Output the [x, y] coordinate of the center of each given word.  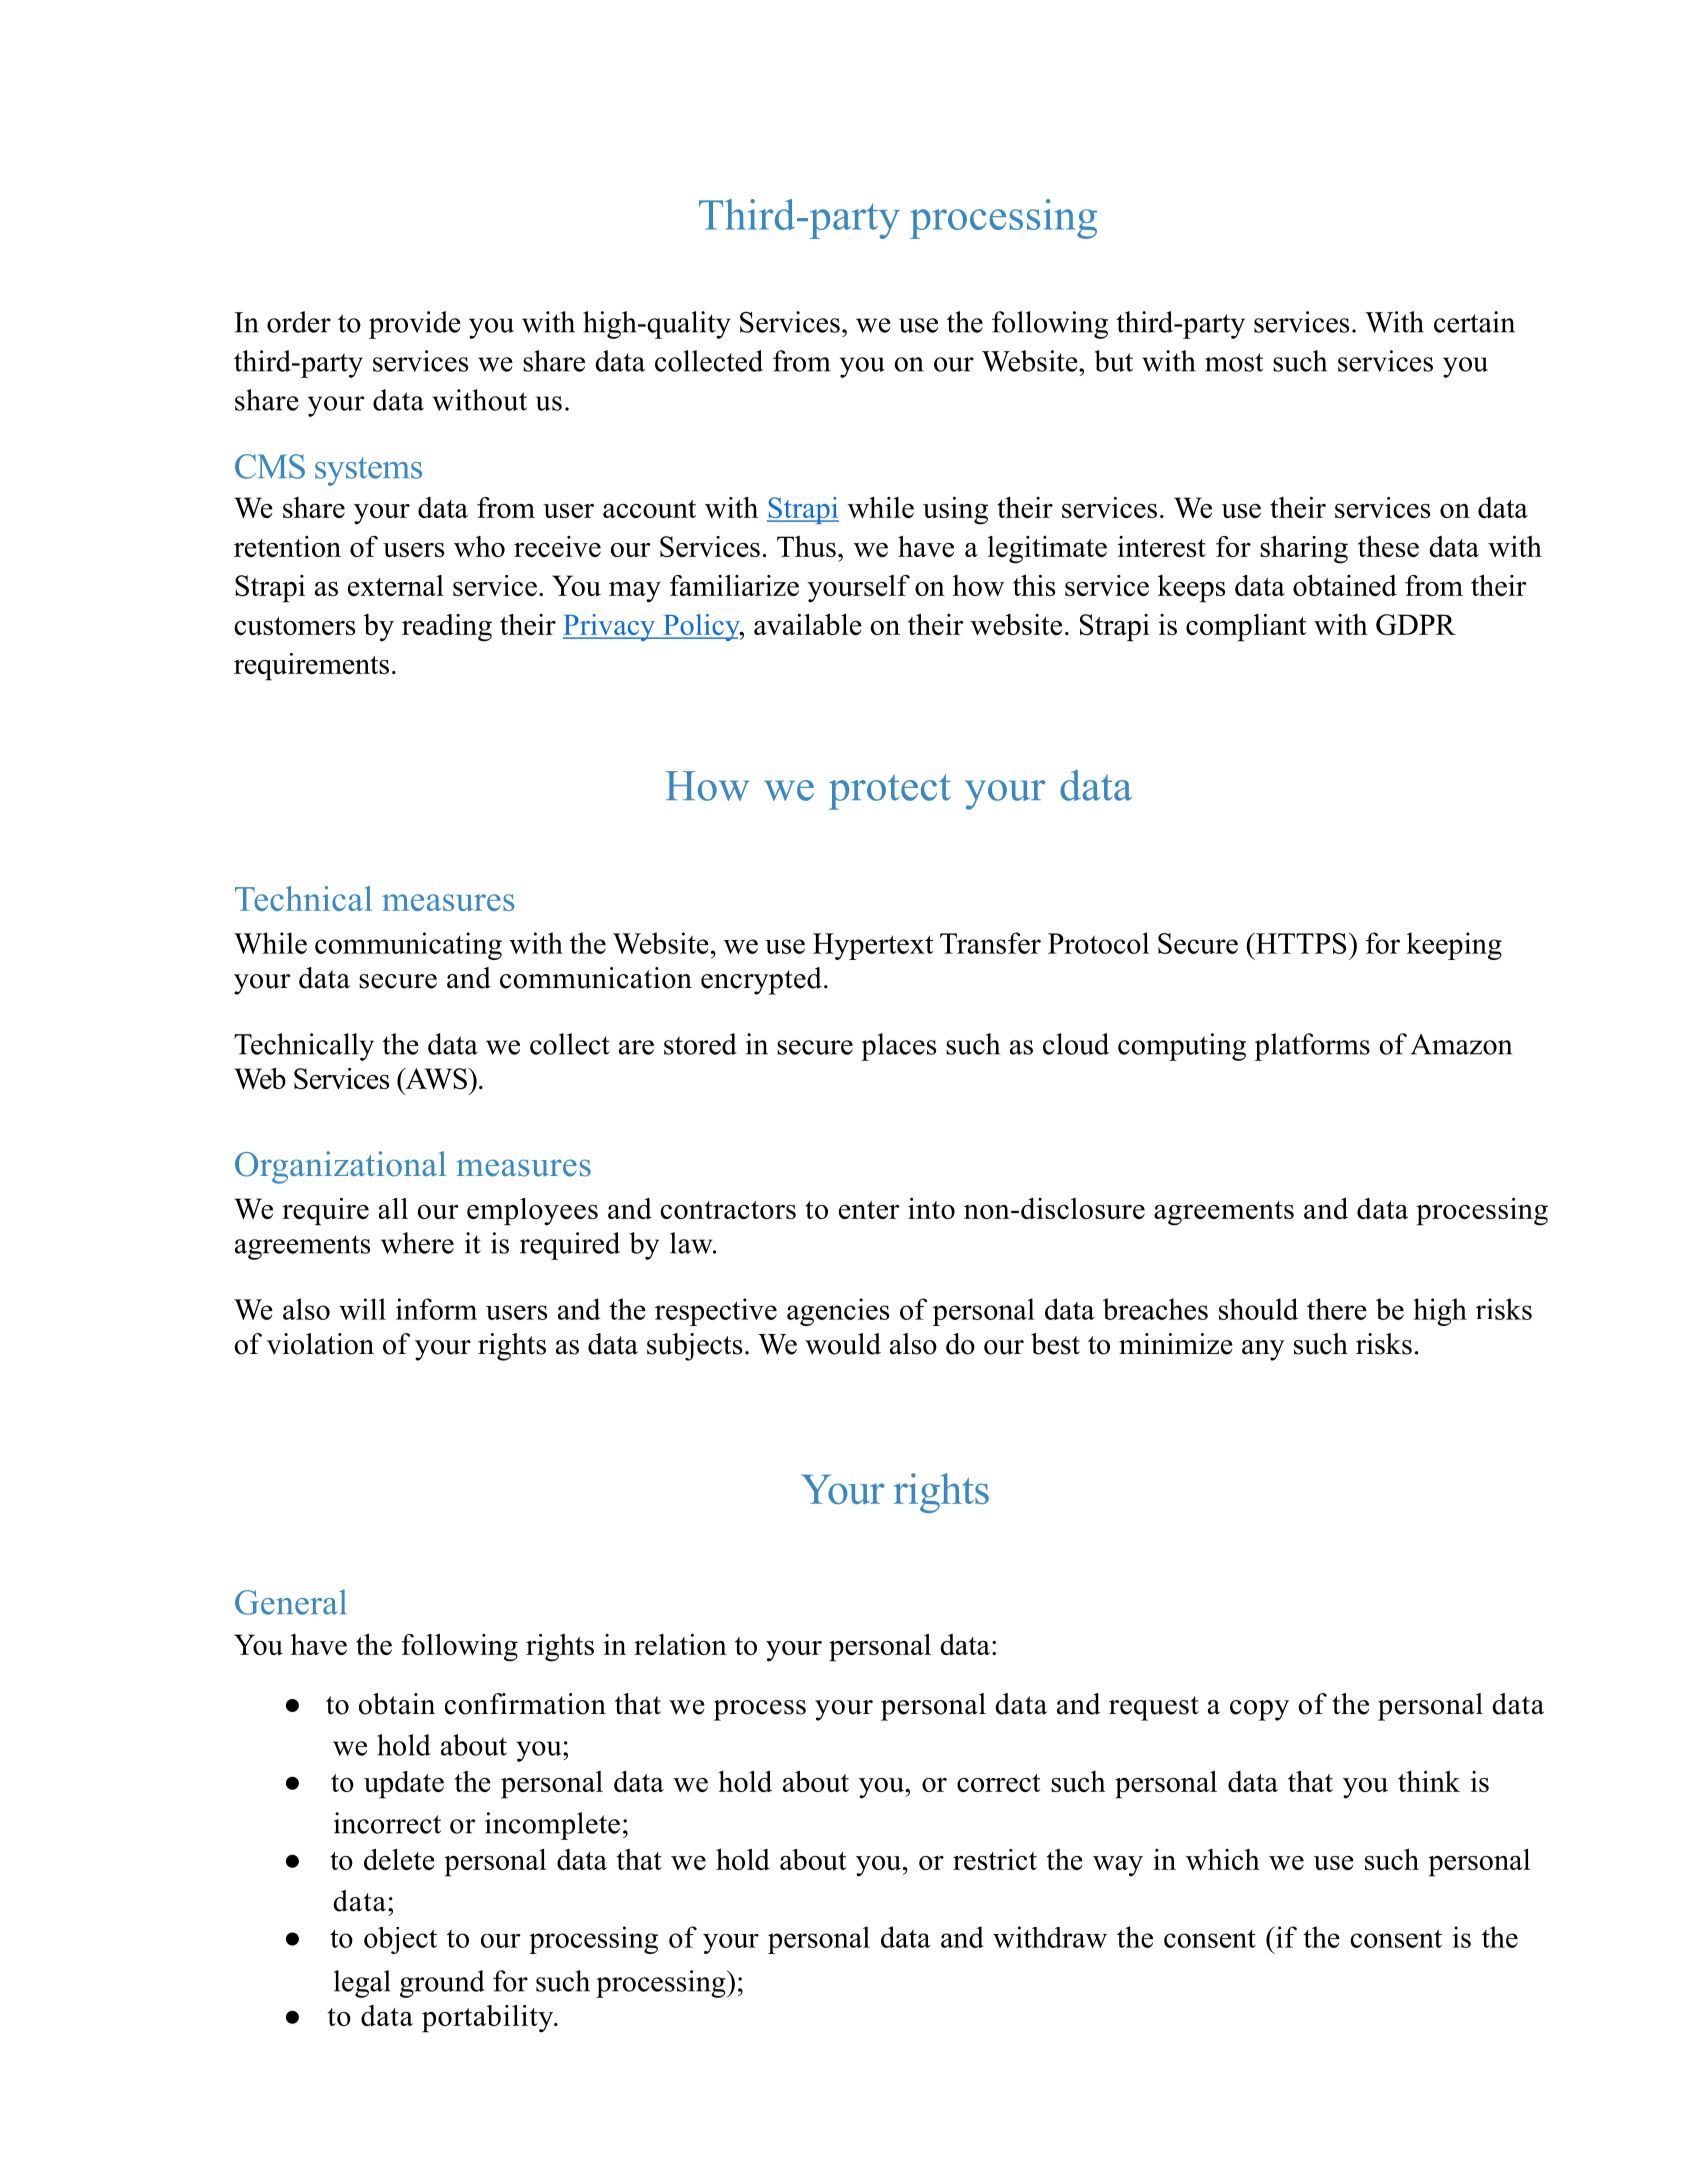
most [1234, 362]
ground [442, 1984]
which [1223, 1859]
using [955, 511]
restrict [995, 1859]
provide [415, 325]
